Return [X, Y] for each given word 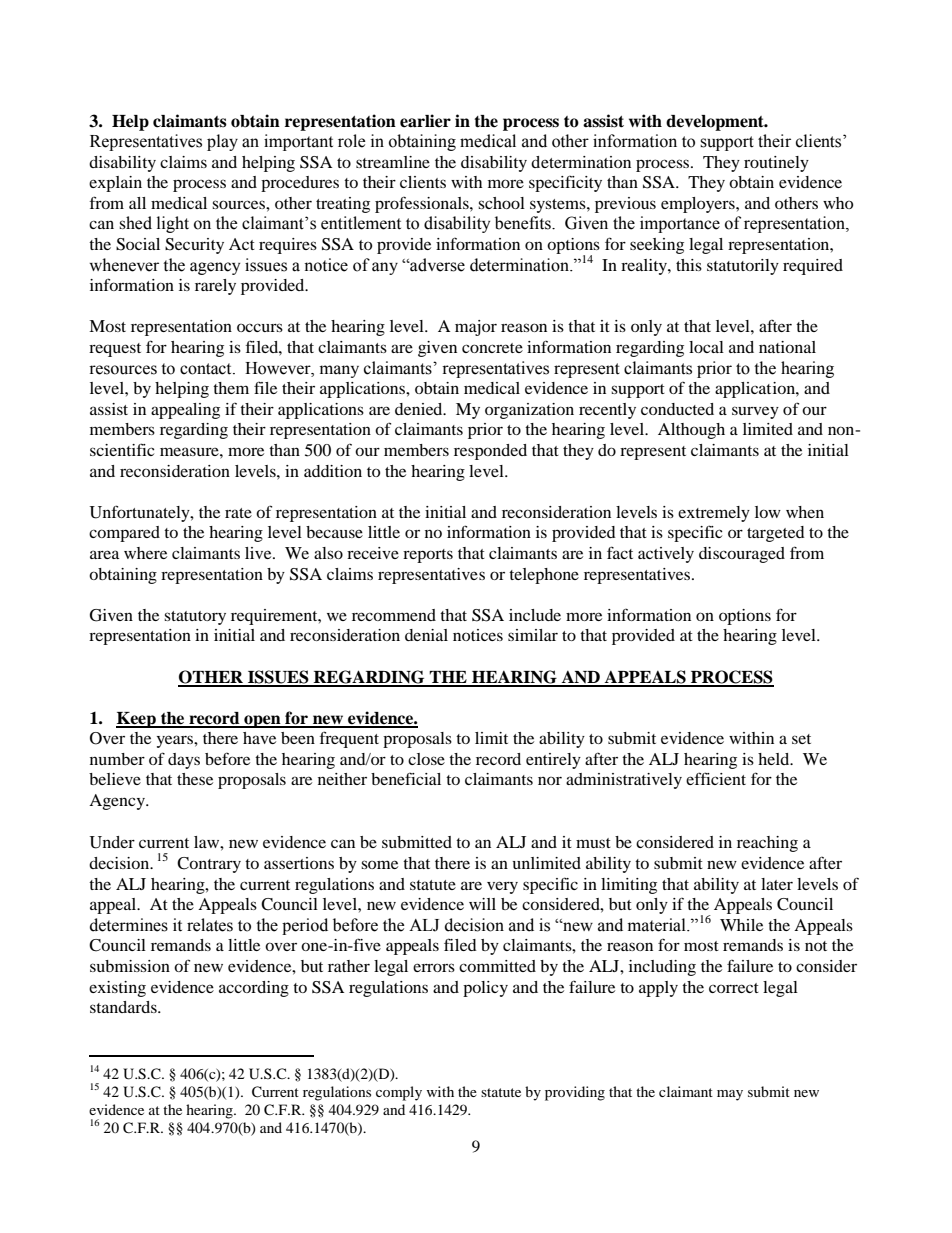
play [222, 142]
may [730, 1095]
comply [399, 1093]
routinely [776, 164]
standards [124, 1007]
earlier [425, 121]
